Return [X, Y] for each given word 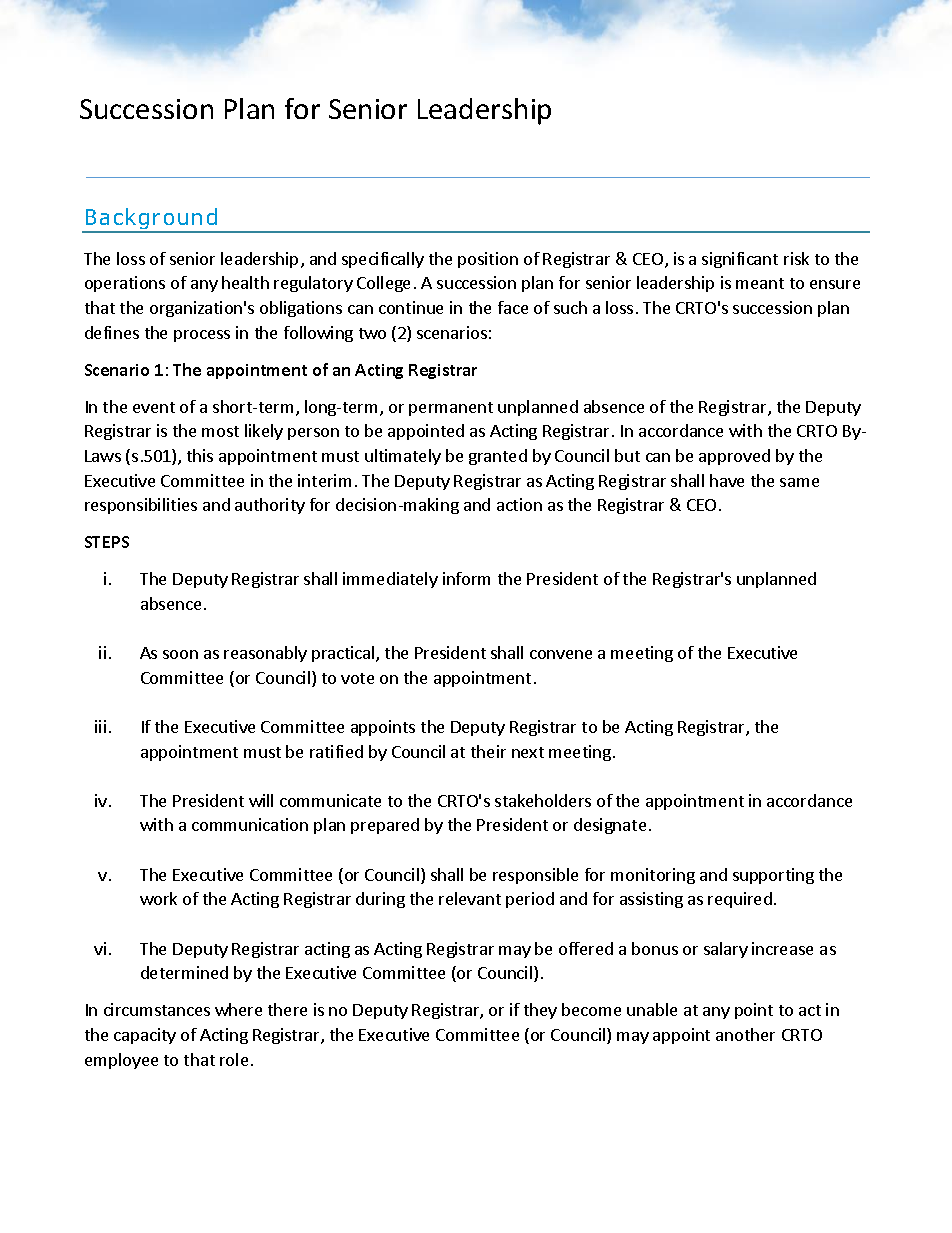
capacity [145, 1036]
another [745, 1034]
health [245, 282]
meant [760, 283]
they [540, 1011]
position [488, 260]
